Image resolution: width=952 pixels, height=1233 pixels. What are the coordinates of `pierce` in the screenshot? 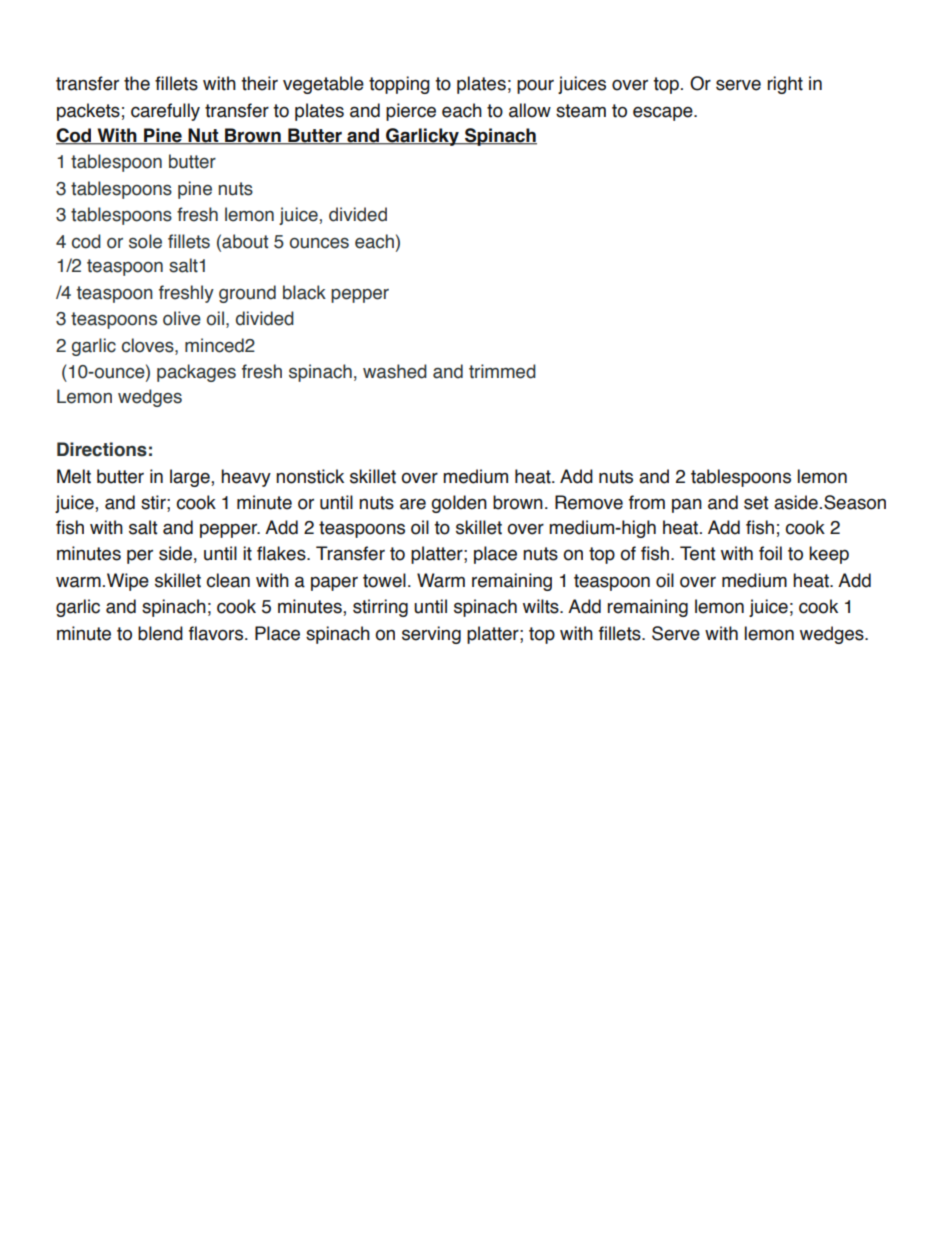 It's located at (411, 112).
